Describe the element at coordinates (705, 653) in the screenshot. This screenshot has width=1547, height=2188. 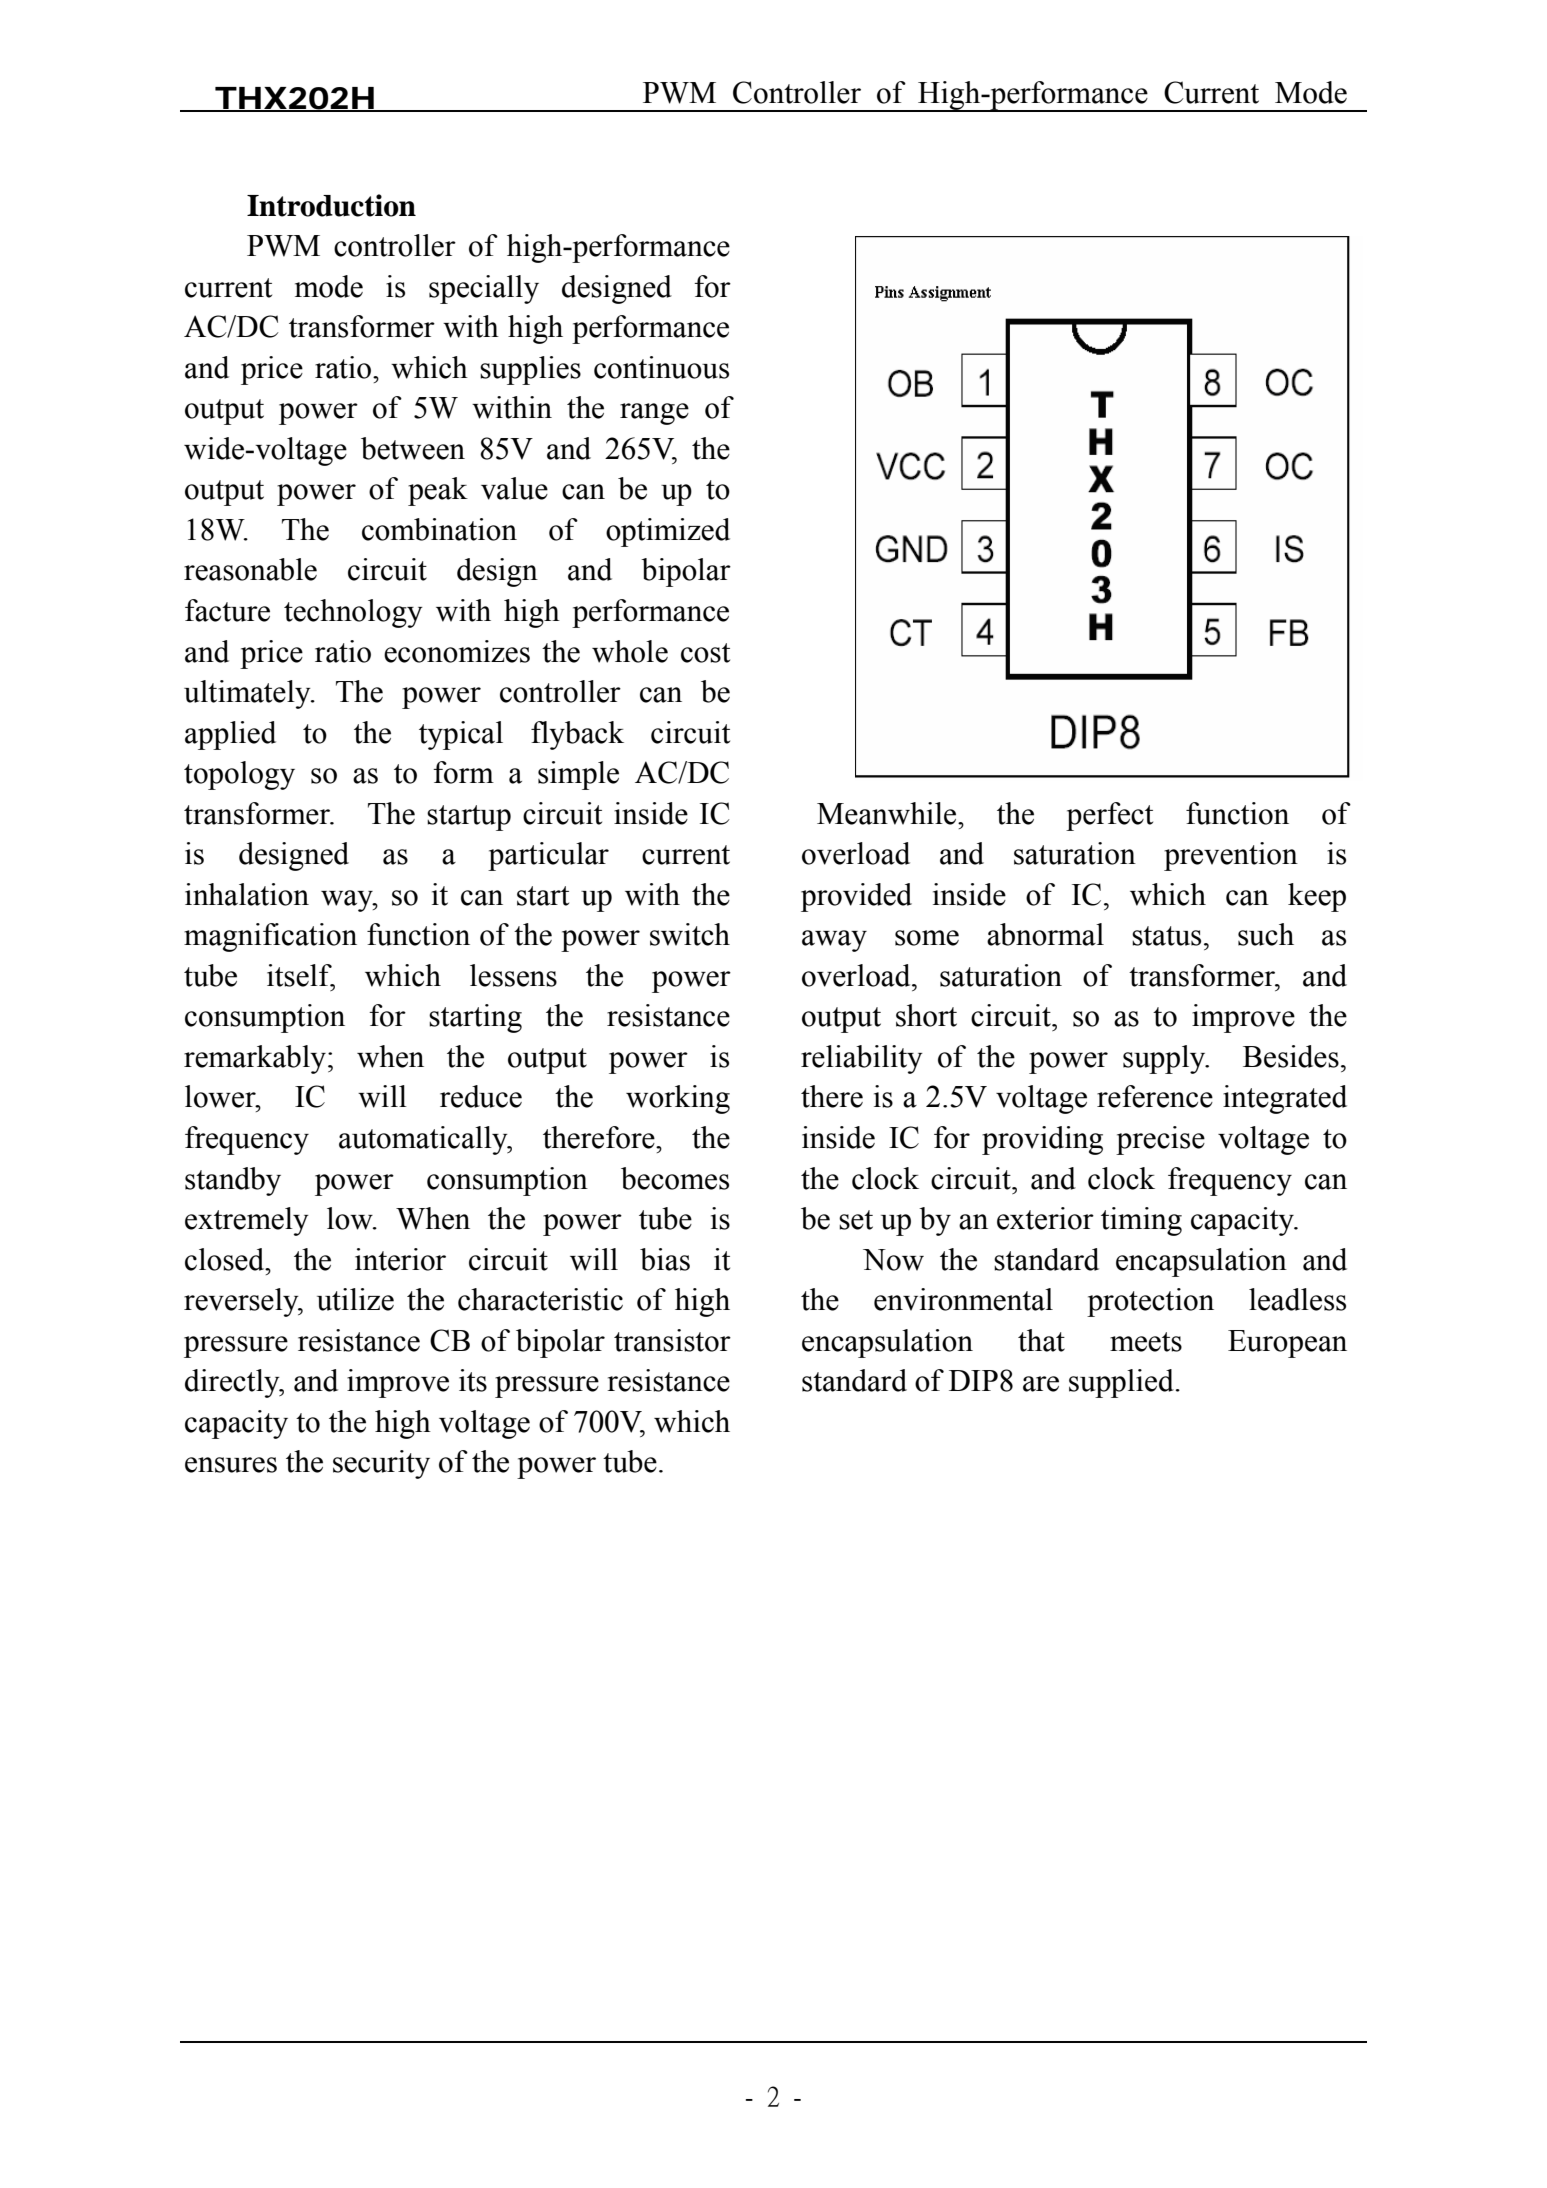
I see `cost` at that location.
